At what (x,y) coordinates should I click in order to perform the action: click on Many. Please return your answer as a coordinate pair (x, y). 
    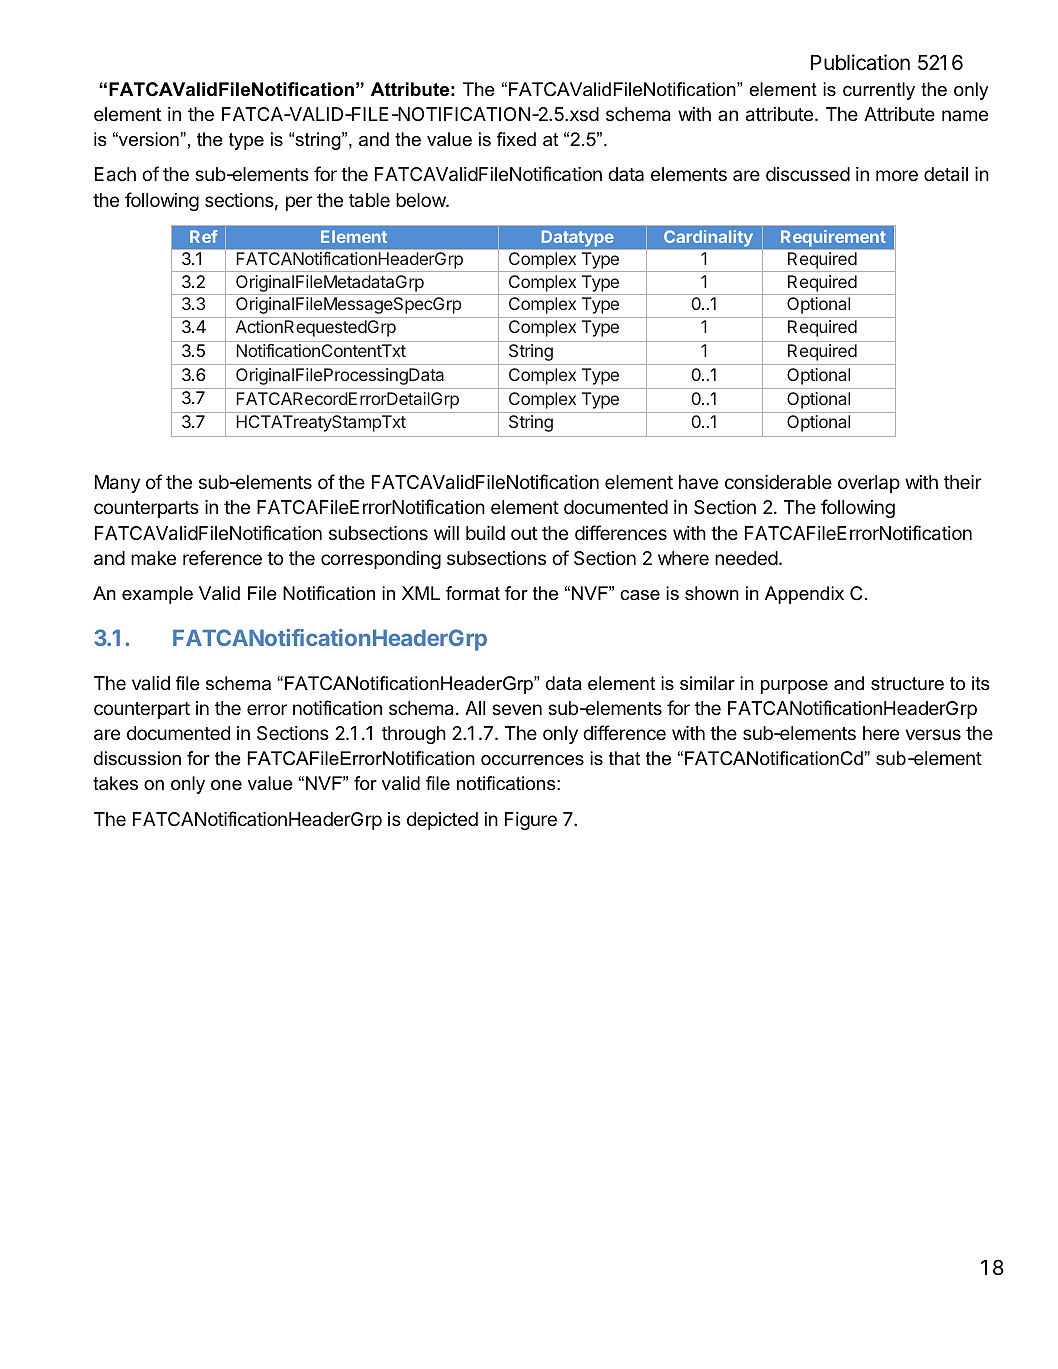
    Looking at the image, I should click on (117, 484).
